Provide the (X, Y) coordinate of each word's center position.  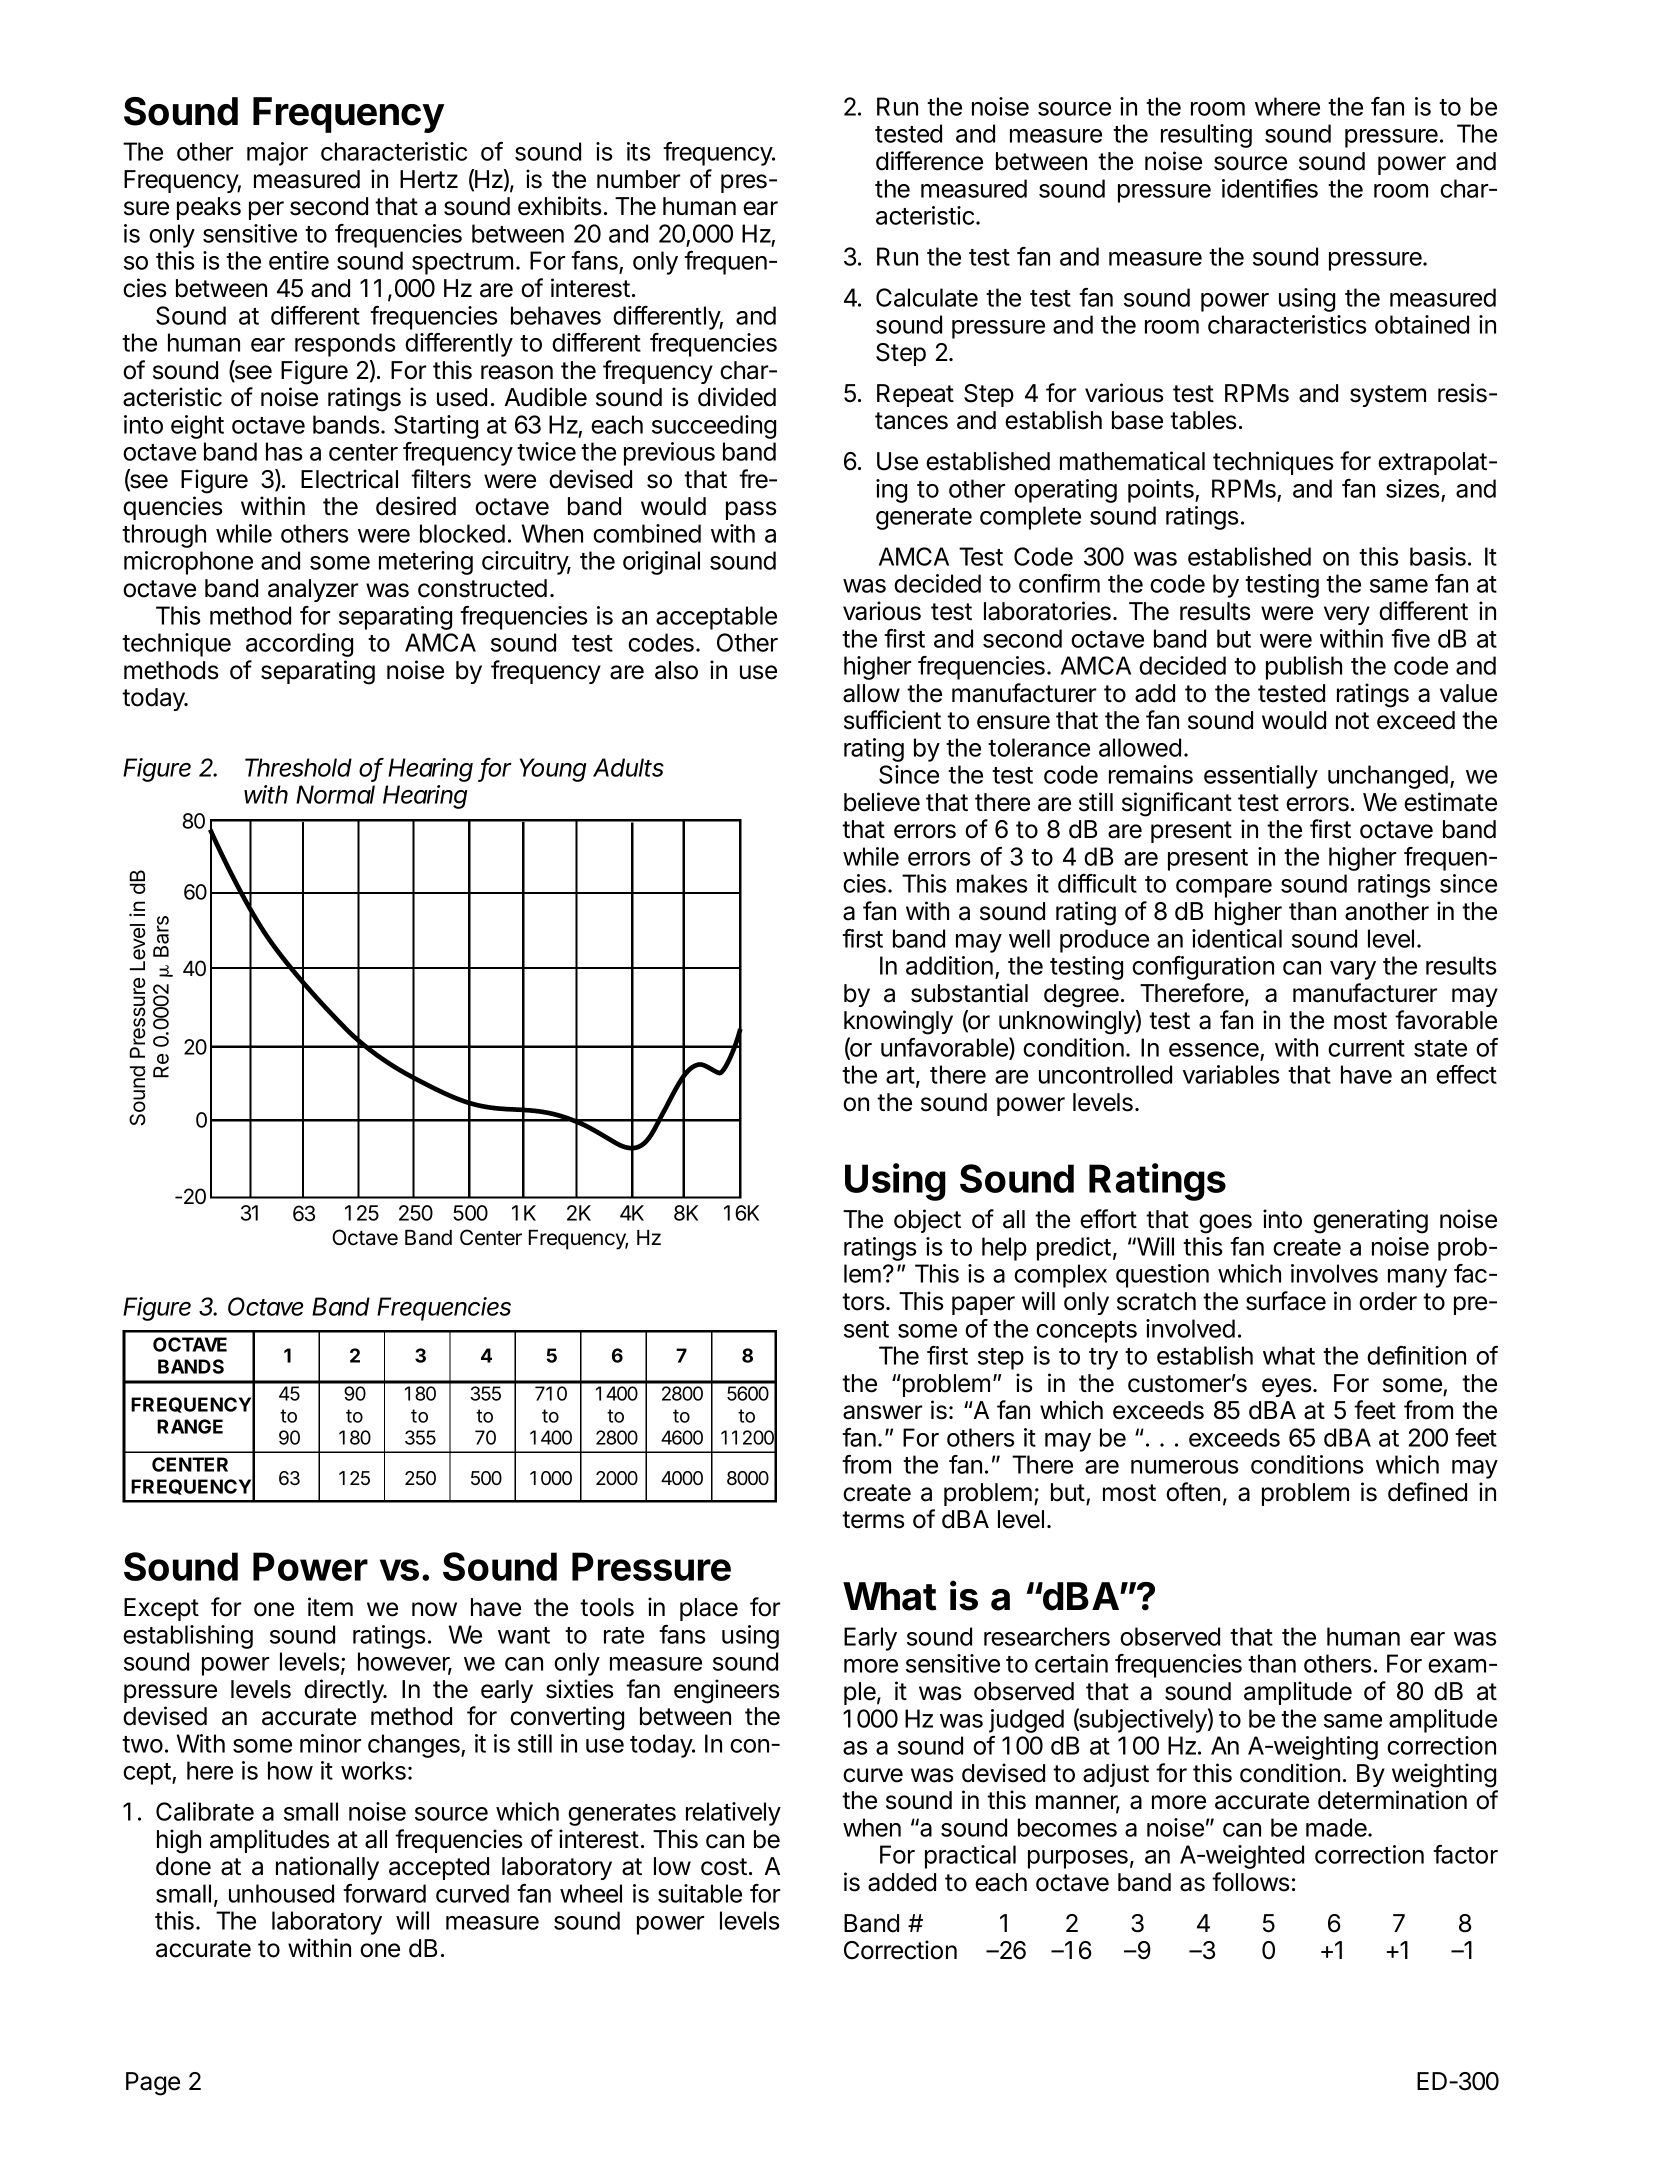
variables (1231, 1074)
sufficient (892, 720)
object (927, 1221)
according (299, 645)
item (330, 1607)
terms (873, 1520)
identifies (1270, 188)
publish (1304, 668)
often (1193, 1492)
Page (153, 2084)
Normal (335, 794)
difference (929, 161)
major (277, 154)
